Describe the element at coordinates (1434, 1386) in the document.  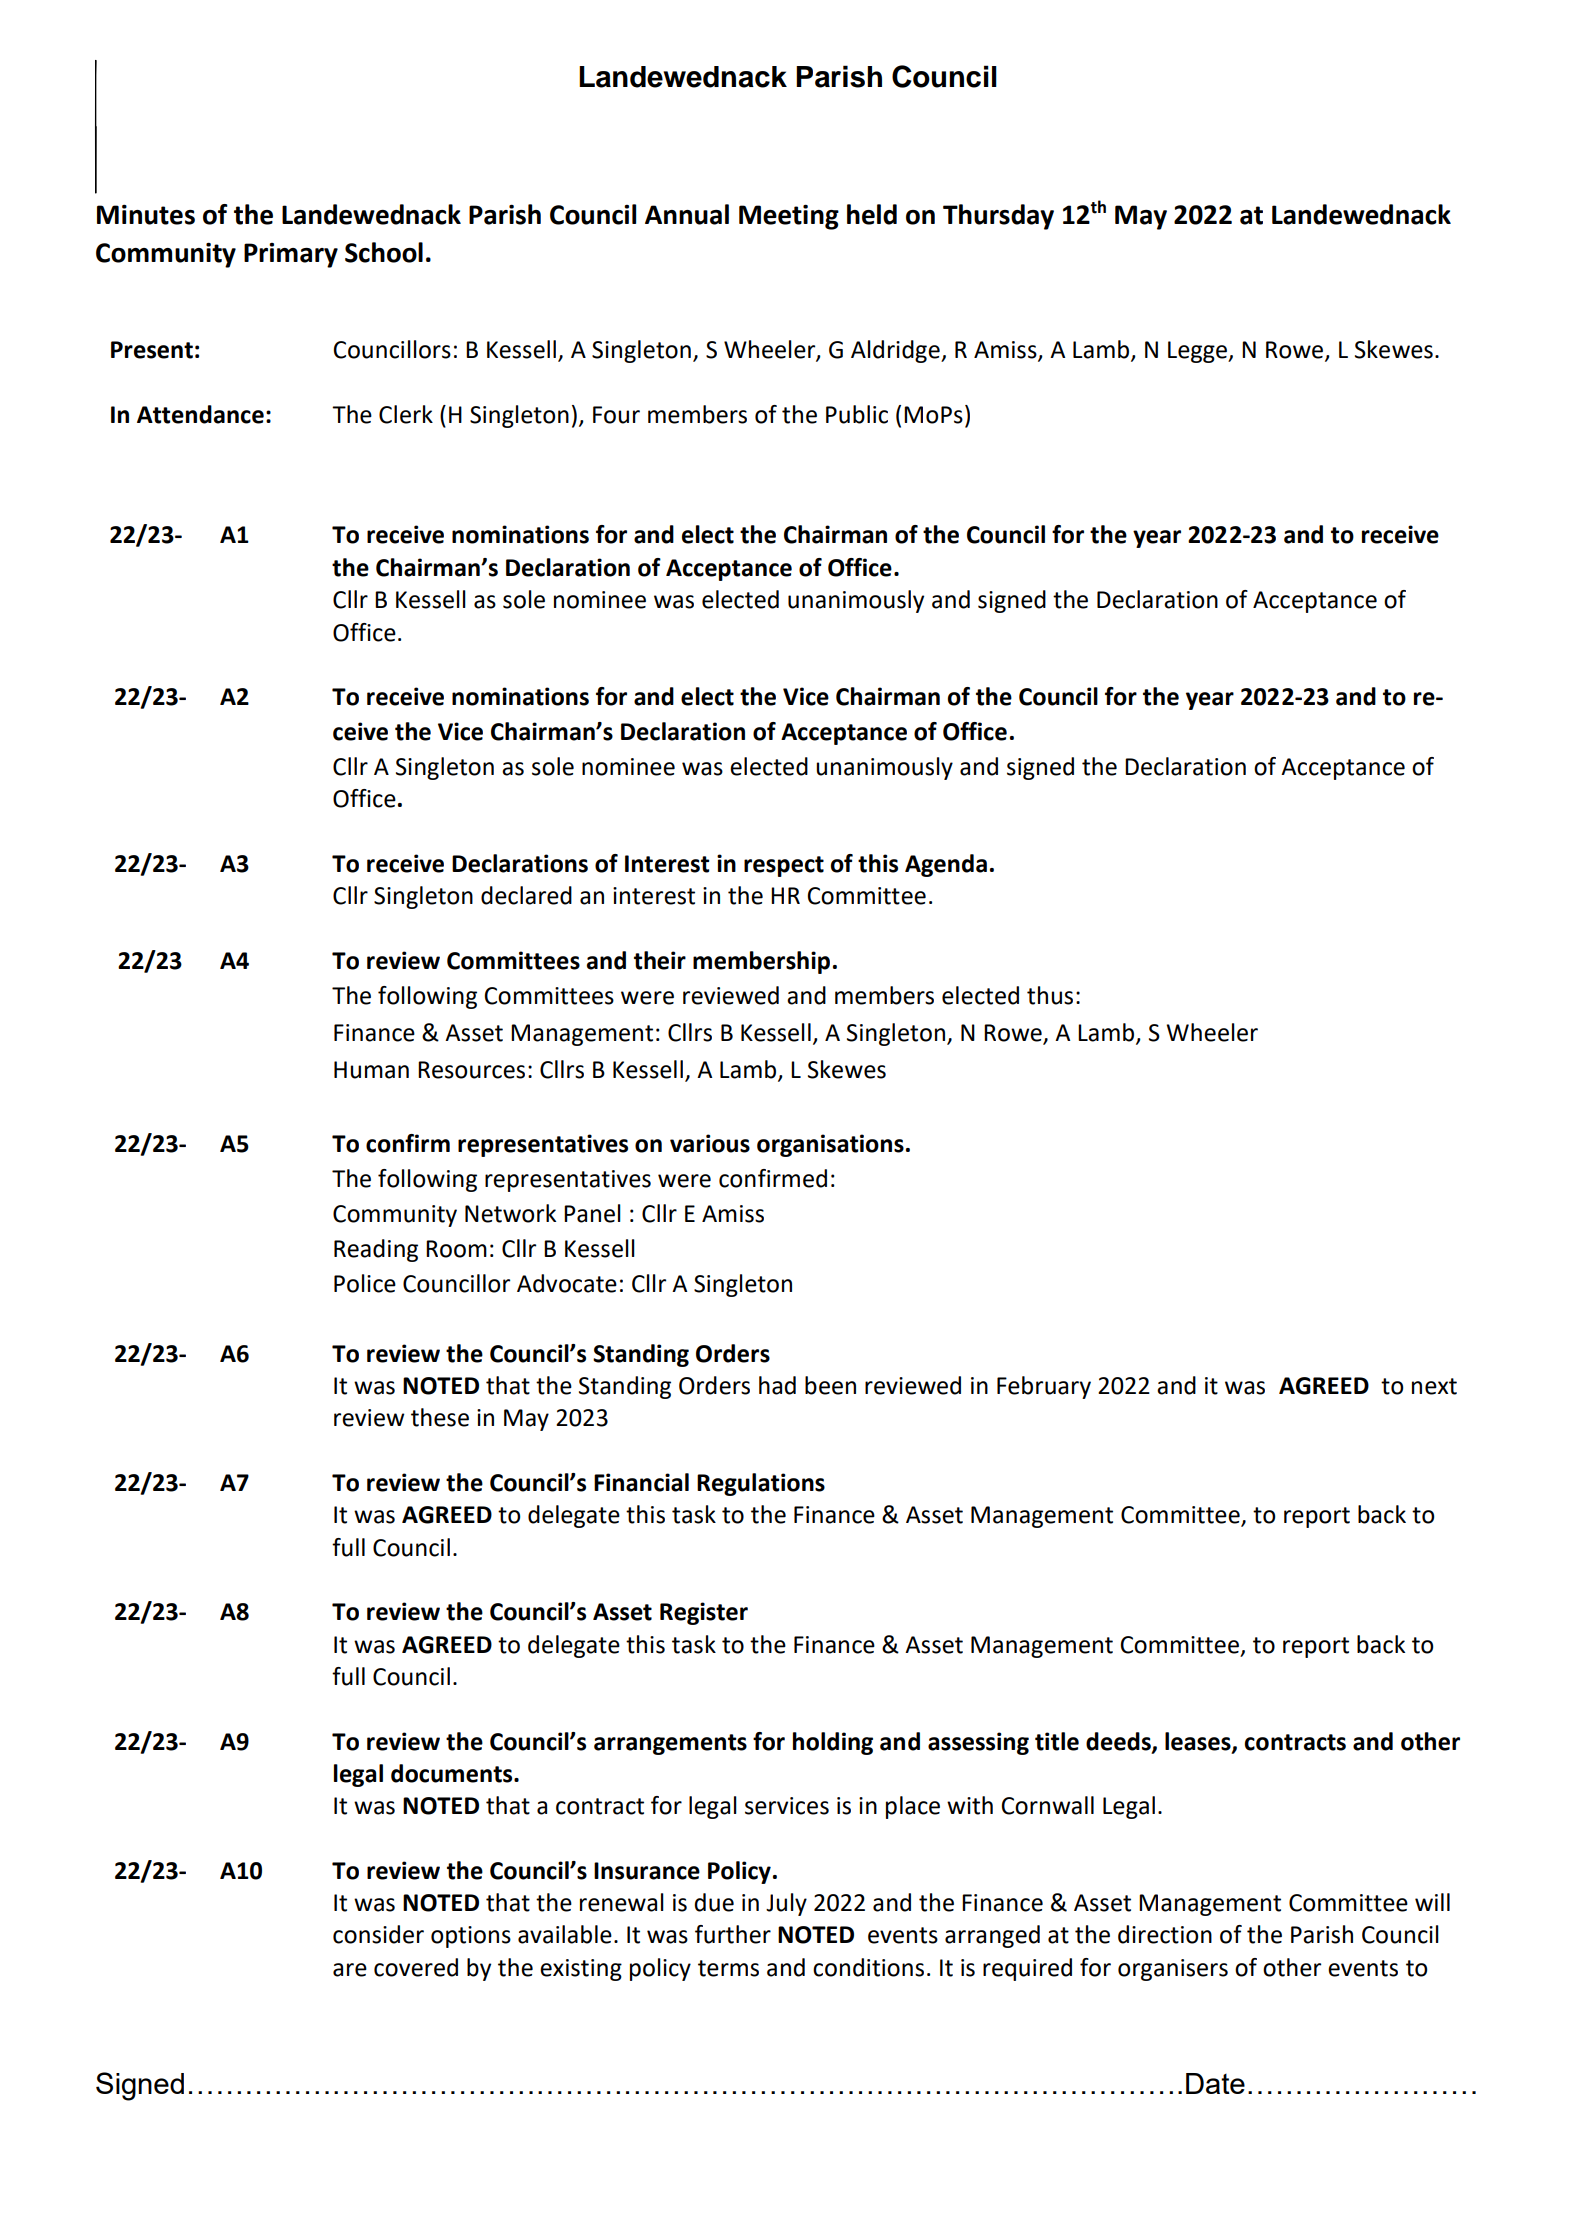
I see `next` at that location.
